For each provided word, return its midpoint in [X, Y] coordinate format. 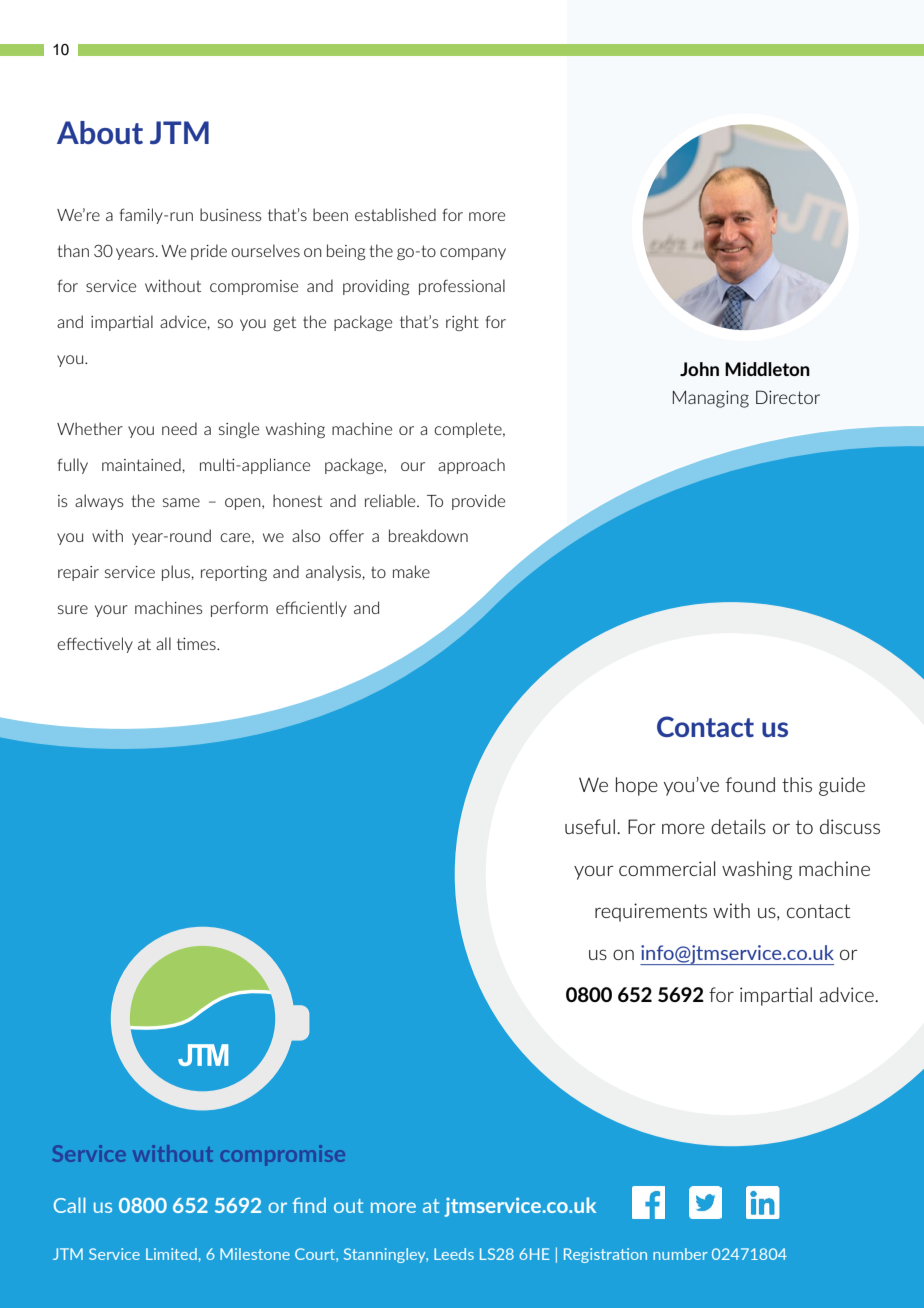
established [395, 214]
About [100, 132]
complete [469, 430]
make [411, 571]
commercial [667, 868]
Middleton [767, 369]
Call [70, 1205]
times [197, 643]
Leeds [454, 1254]
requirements [651, 912]
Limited [171, 1254]
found [750, 784]
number [680, 1254]
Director [788, 397]
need [179, 428]
